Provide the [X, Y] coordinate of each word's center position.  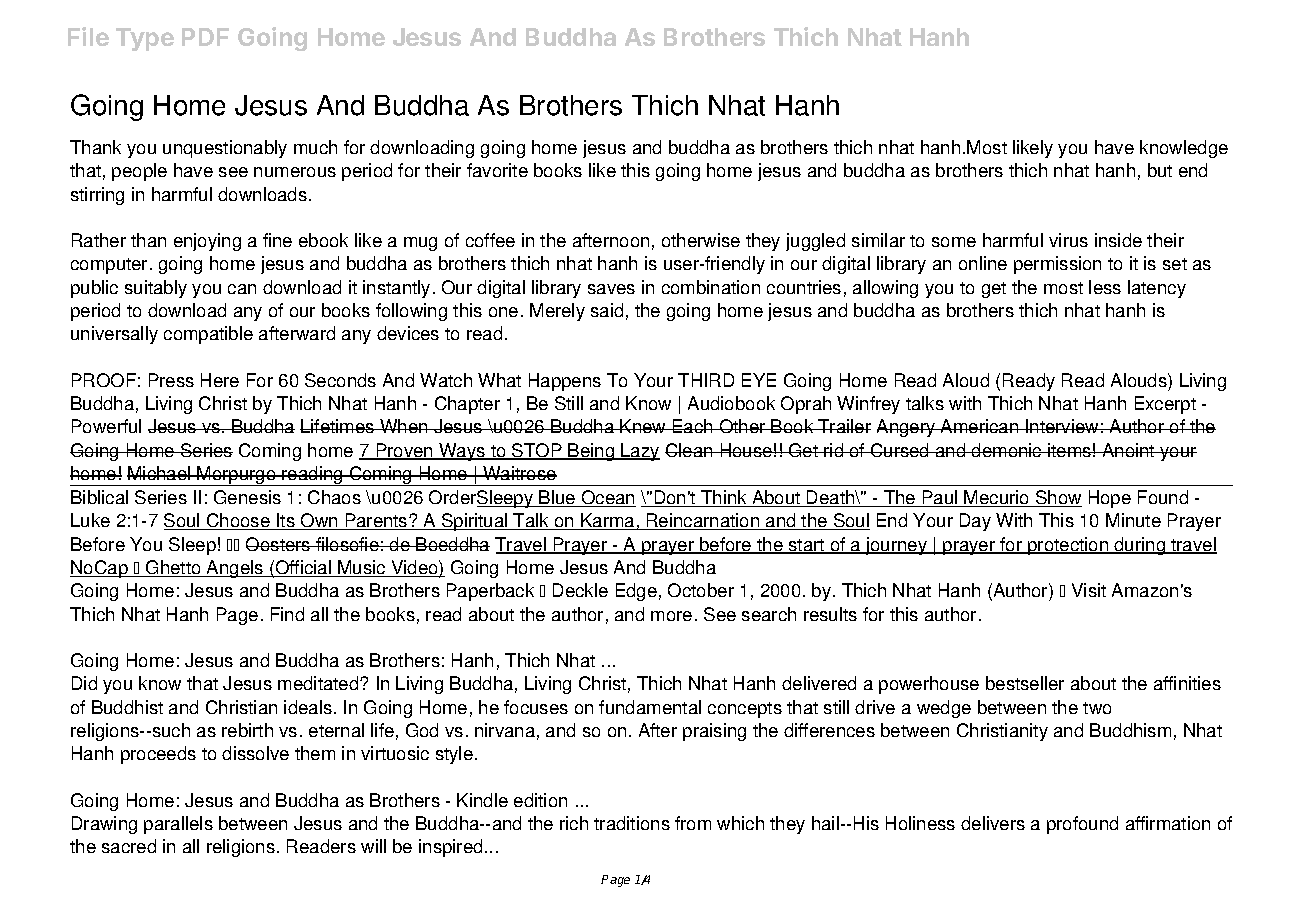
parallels [178, 825]
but [1160, 170]
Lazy [640, 452]
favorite [497, 170]
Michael [160, 473]
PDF [205, 37]
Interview [1062, 426]
